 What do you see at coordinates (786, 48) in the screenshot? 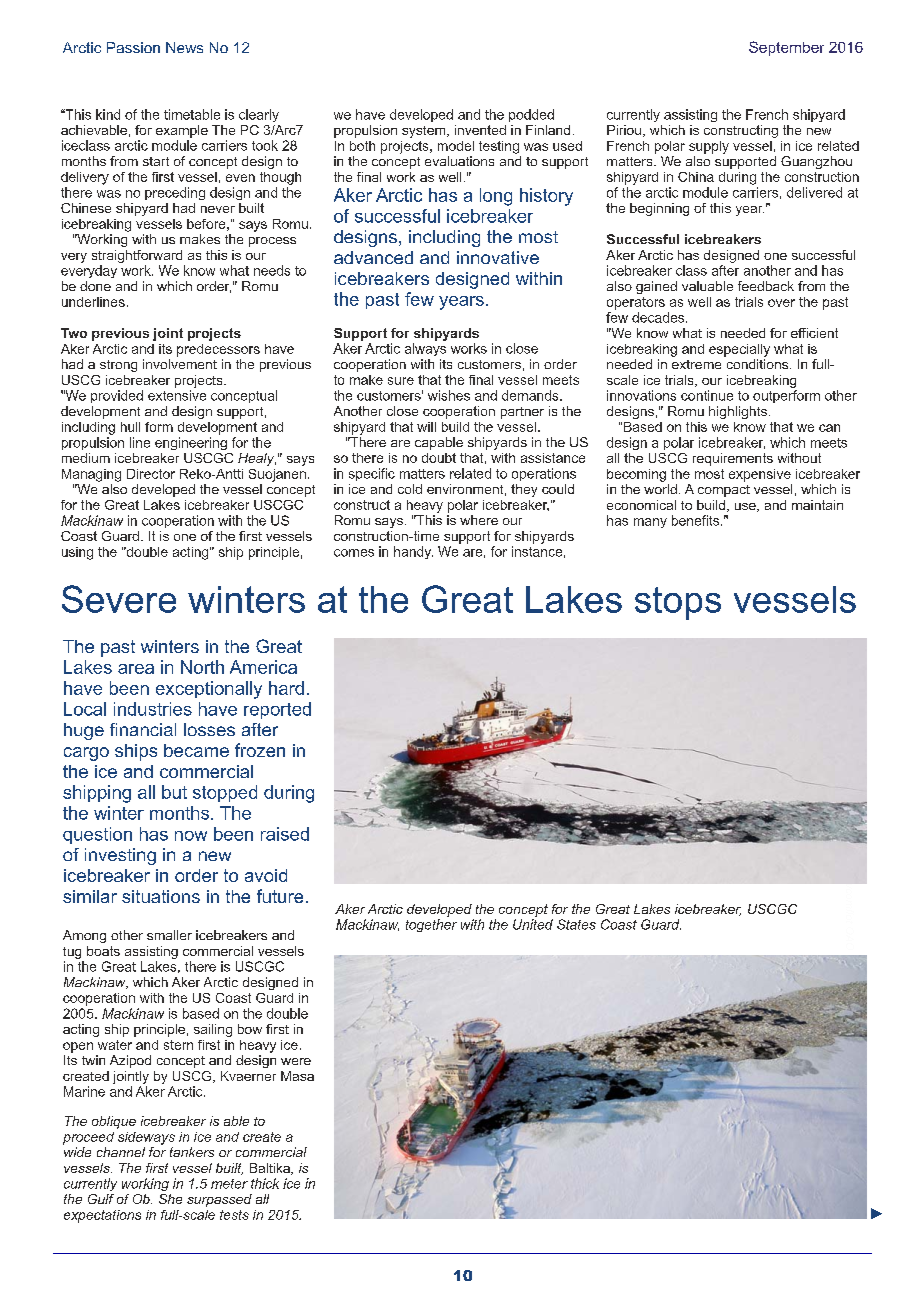
I see `September` at bounding box center [786, 48].
